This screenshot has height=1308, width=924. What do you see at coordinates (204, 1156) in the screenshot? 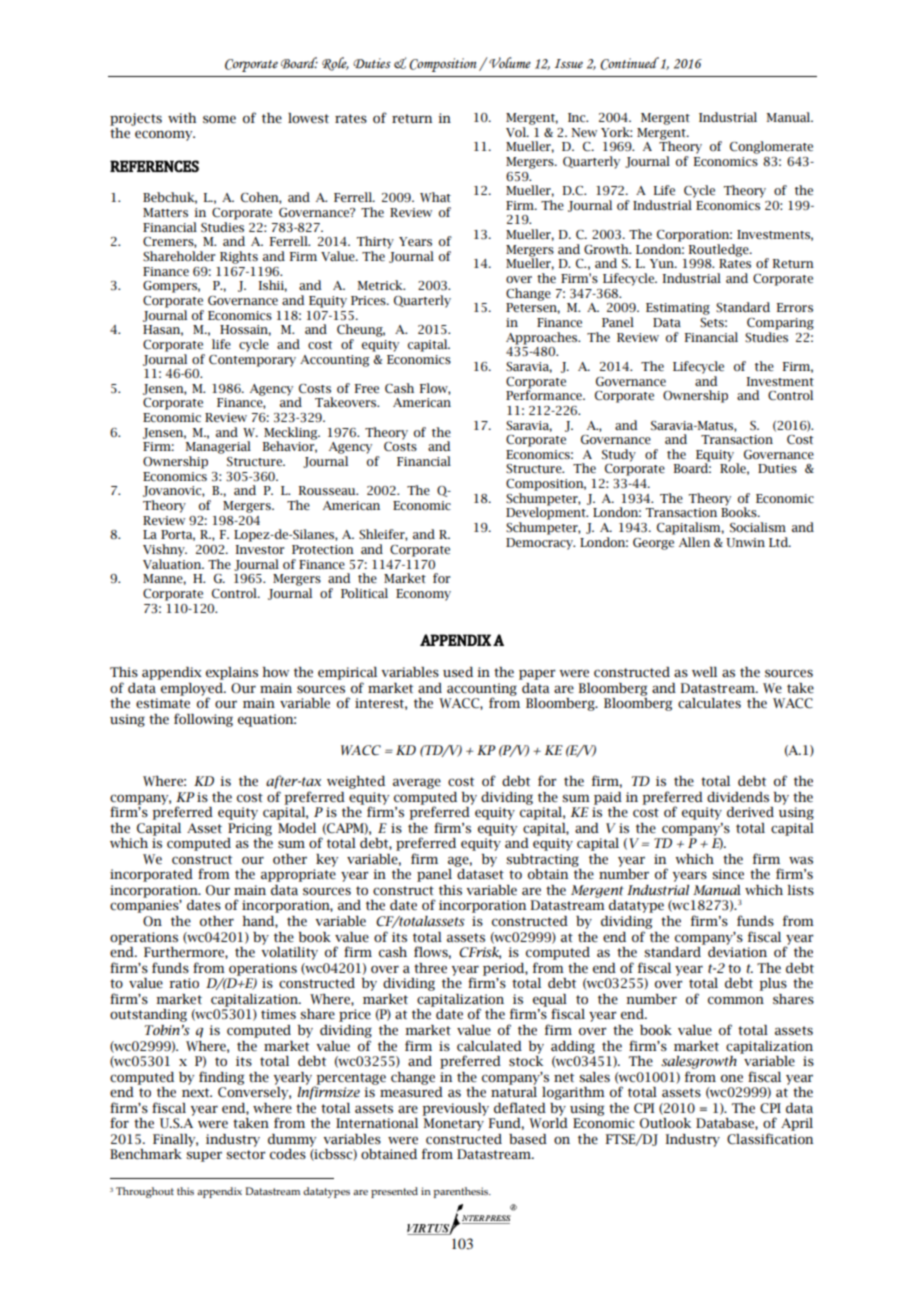
I see `super` at bounding box center [204, 1156].
